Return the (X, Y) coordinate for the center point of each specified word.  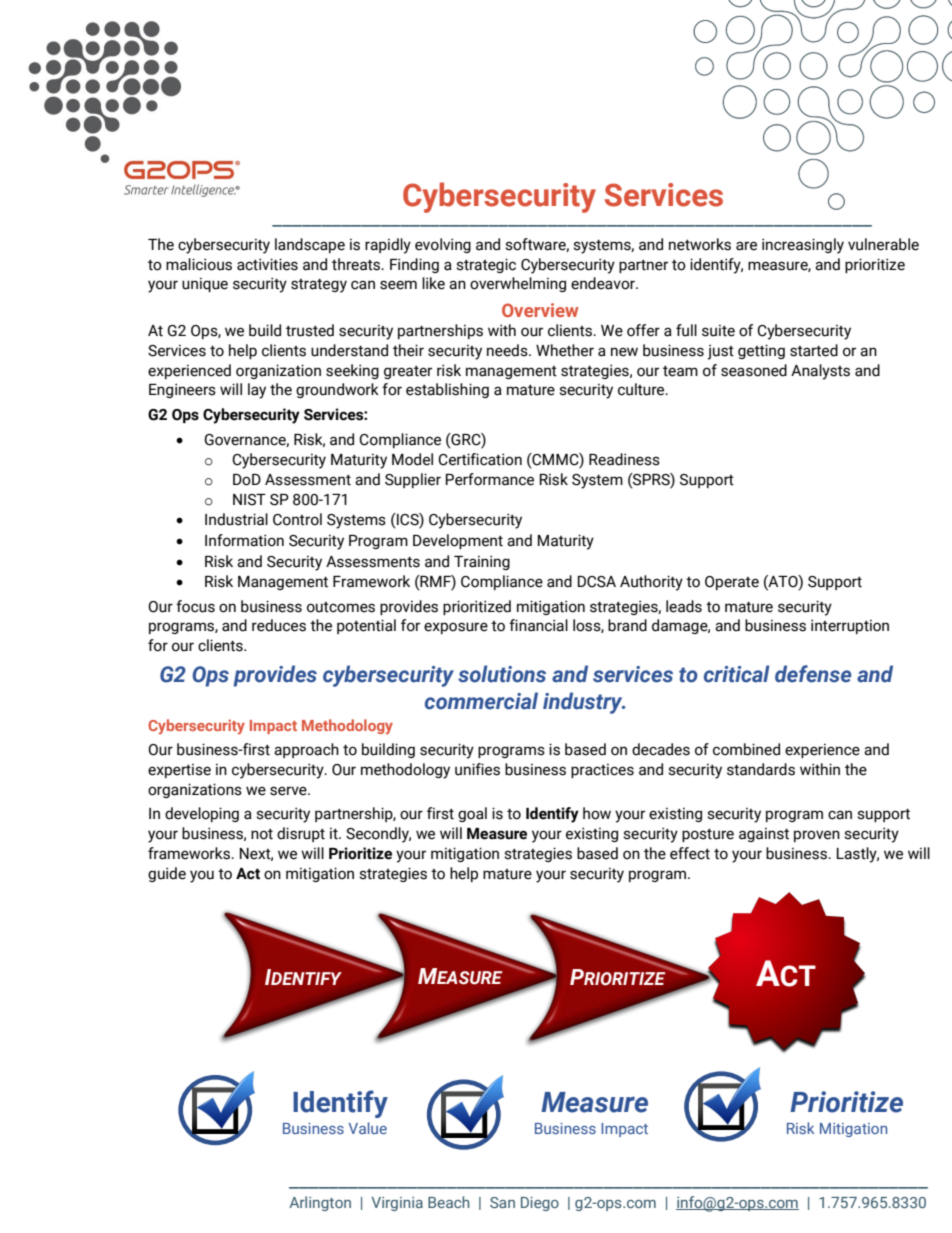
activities (267, 264)
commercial (481, 701)
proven (817, 836)
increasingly (803, 246)
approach (306, 750)
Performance (490, 479)
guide (167, 874)
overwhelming (518, 284)
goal (472, 814)
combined (746, 749)
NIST (249, 500)
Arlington (320, 1203)
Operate (732, 583)
